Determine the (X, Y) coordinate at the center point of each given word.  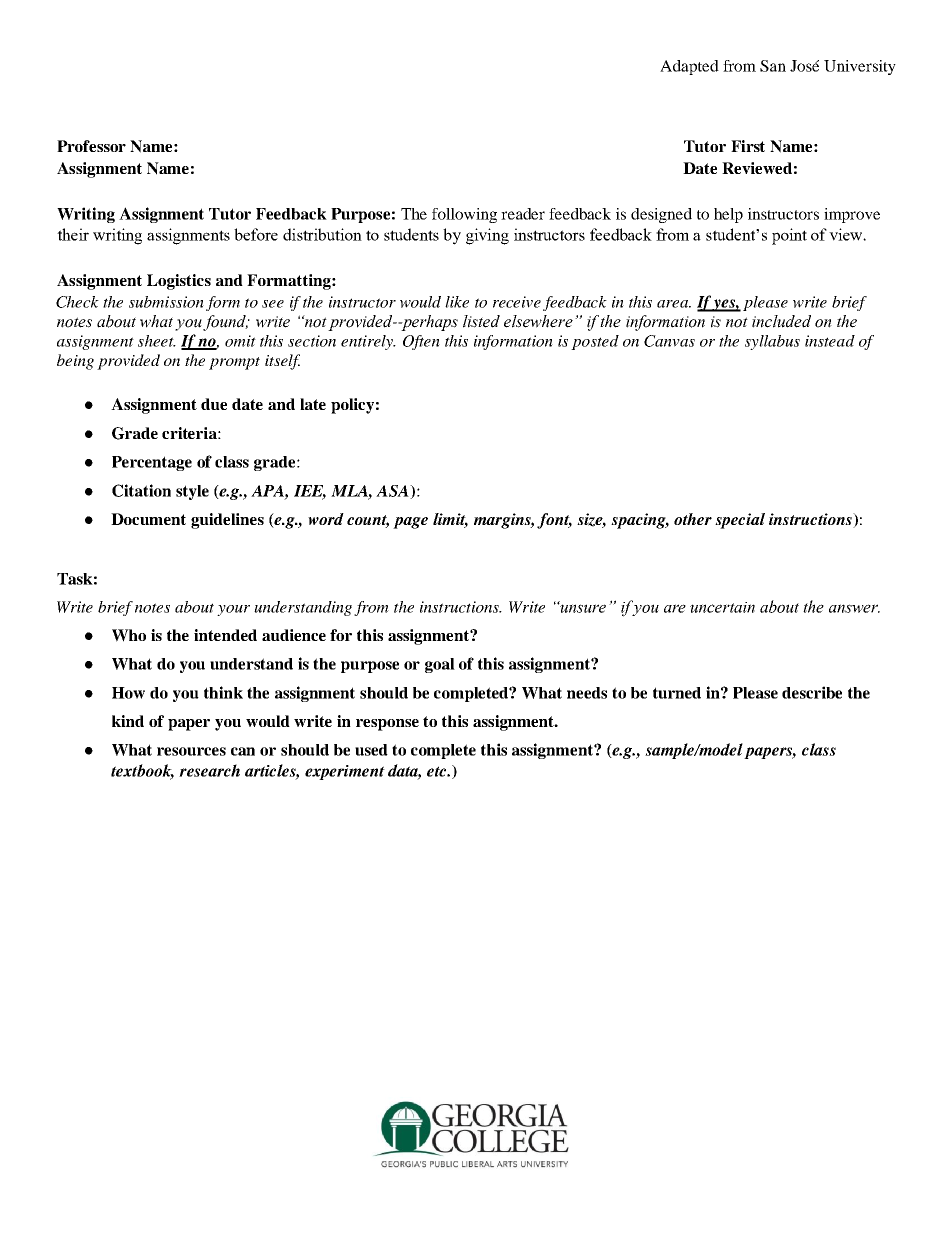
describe (812, 692)
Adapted (689, 67)
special (740, 521)
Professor (91, 146)
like (457, 302)
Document (148, 519)
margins (504, 521)
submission (166, 302)
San (773, 66)
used (371, 750)
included (781, 321)
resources (191, 751)
